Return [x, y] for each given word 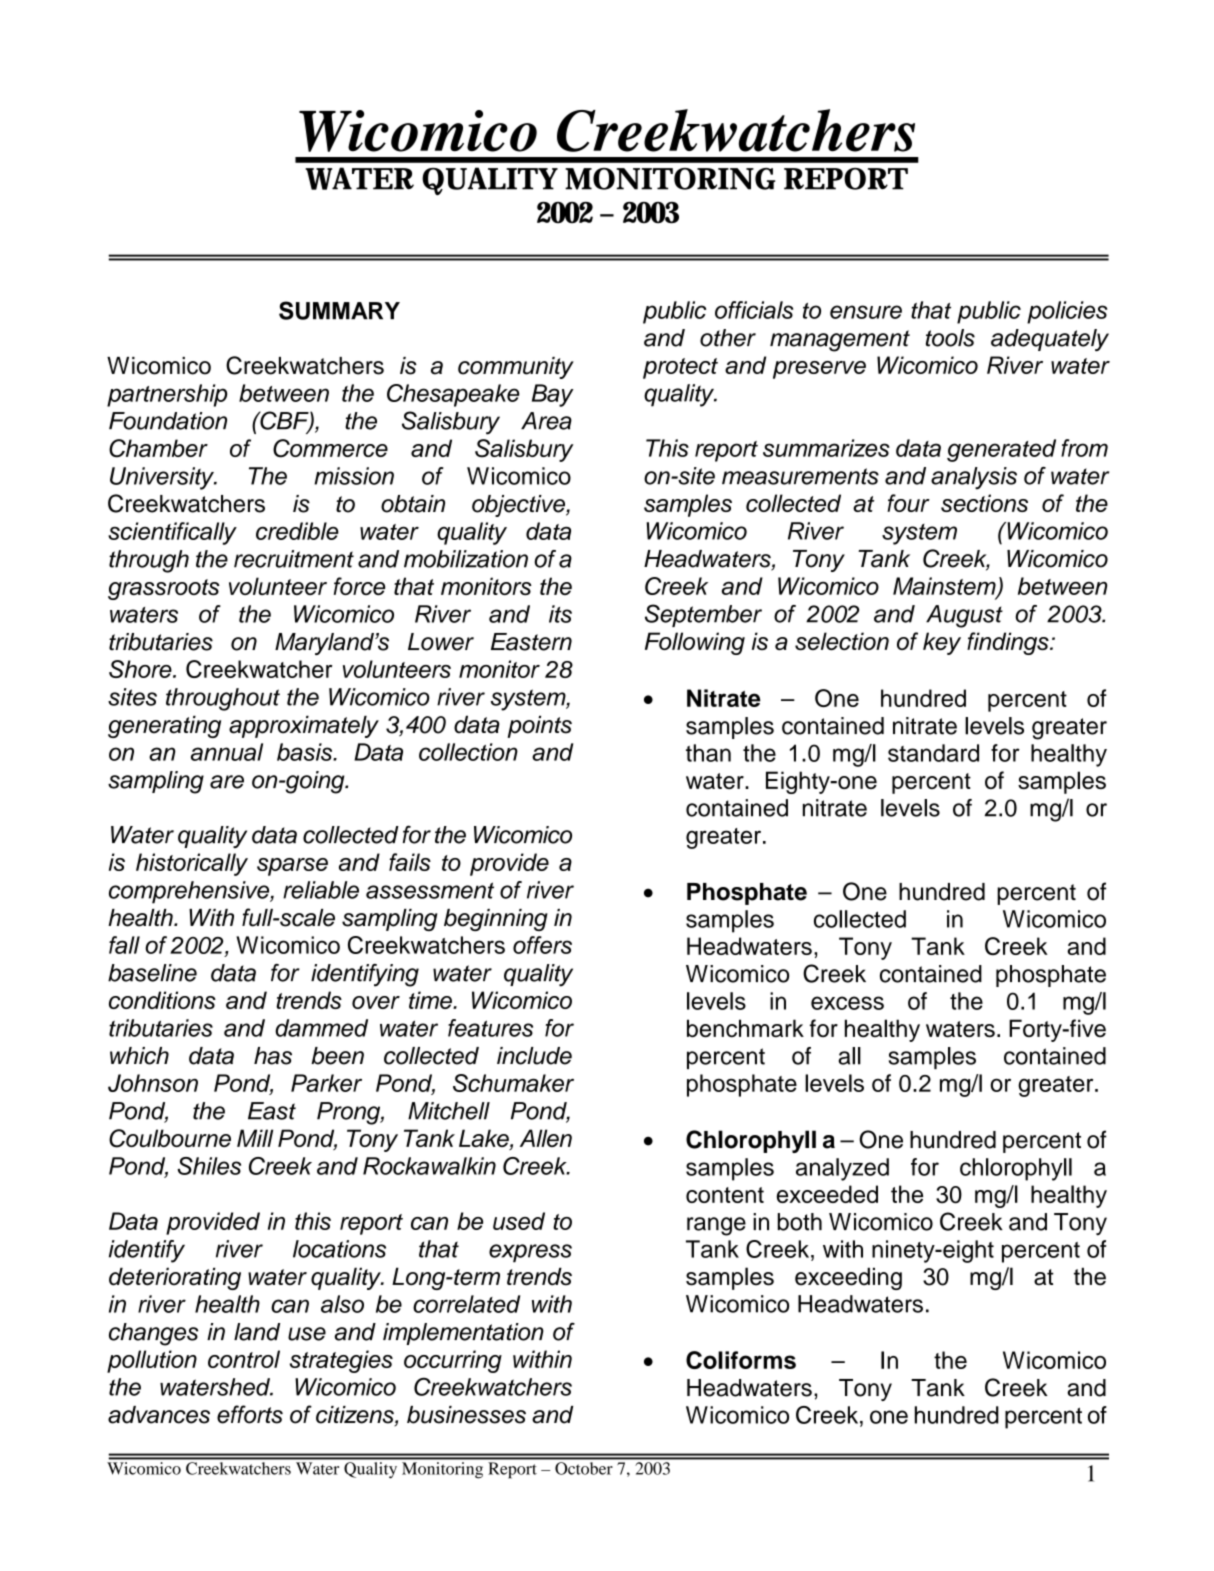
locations [339, 1249]
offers [542, 945]
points [539, 726]
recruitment [294, 559]
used [519, 1221]
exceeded [827, 1194]
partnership [167, 395]
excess [847, 1003]
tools [950, 338]
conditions [162, 1000]
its [560, 614]
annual [227, 752]
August [964, 616]
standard [933, 753]
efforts [250, 1414]
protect [680, 368]
